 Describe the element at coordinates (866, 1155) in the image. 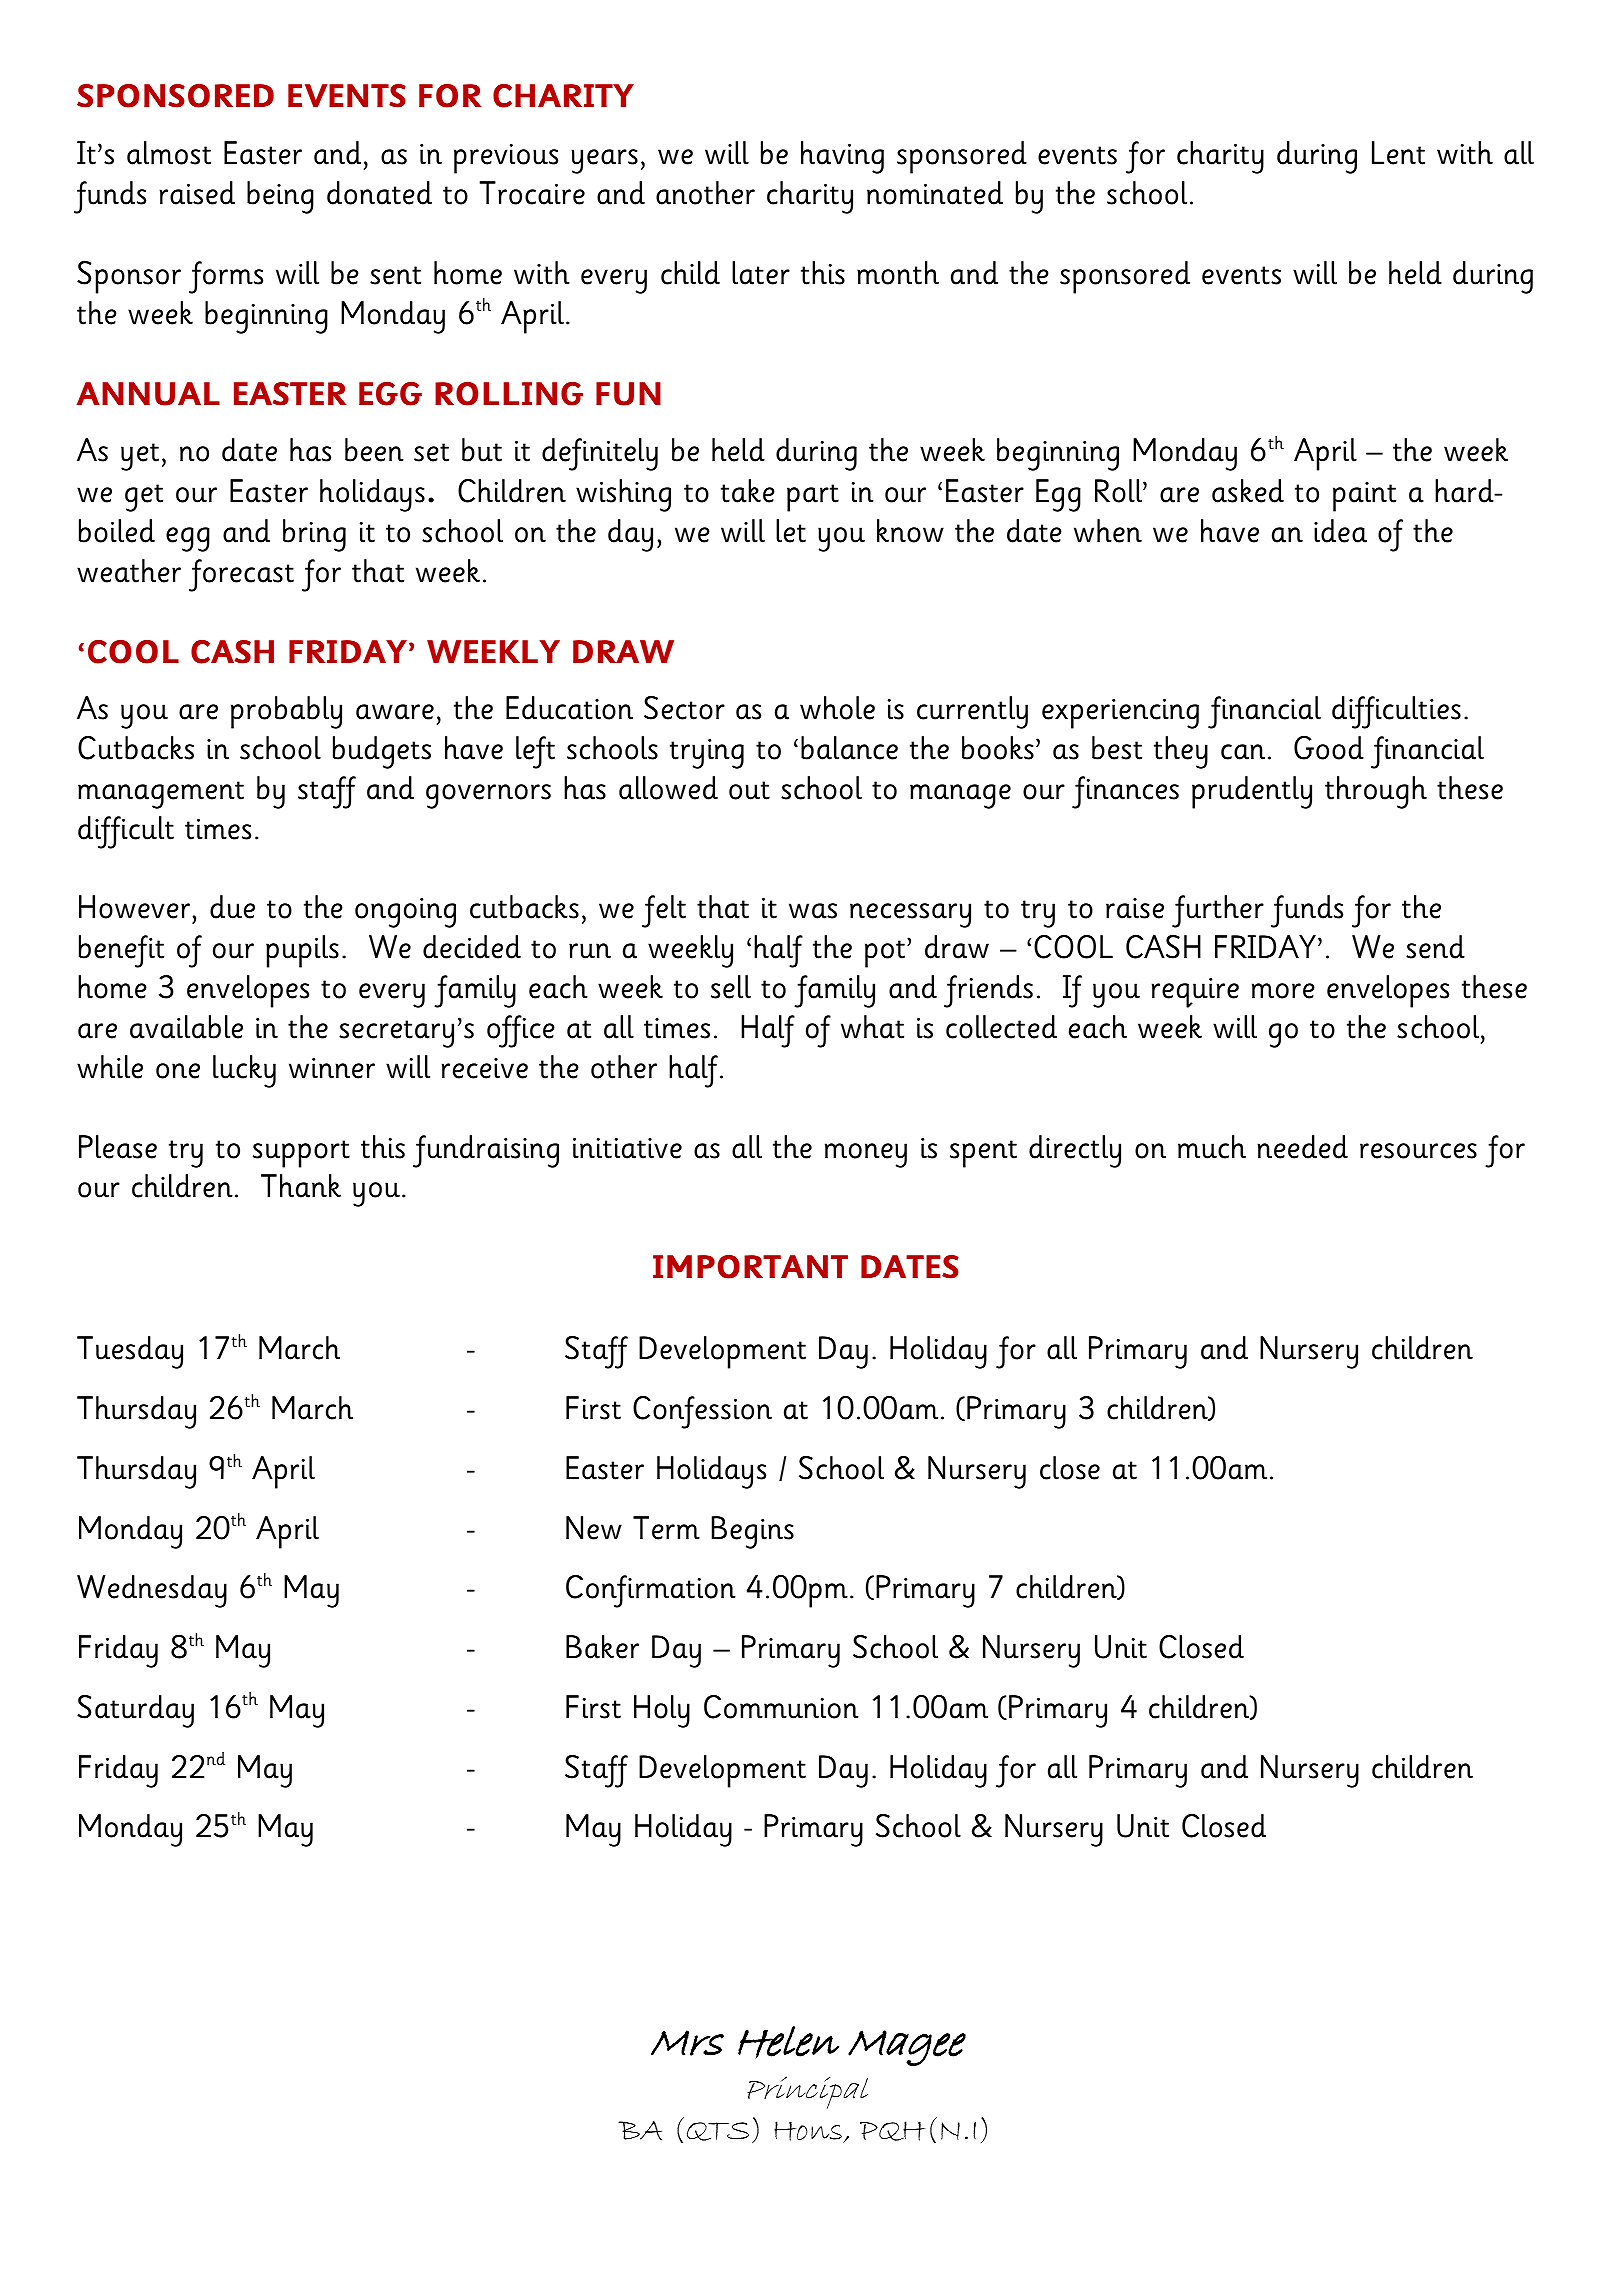

I see `money` at that location.
